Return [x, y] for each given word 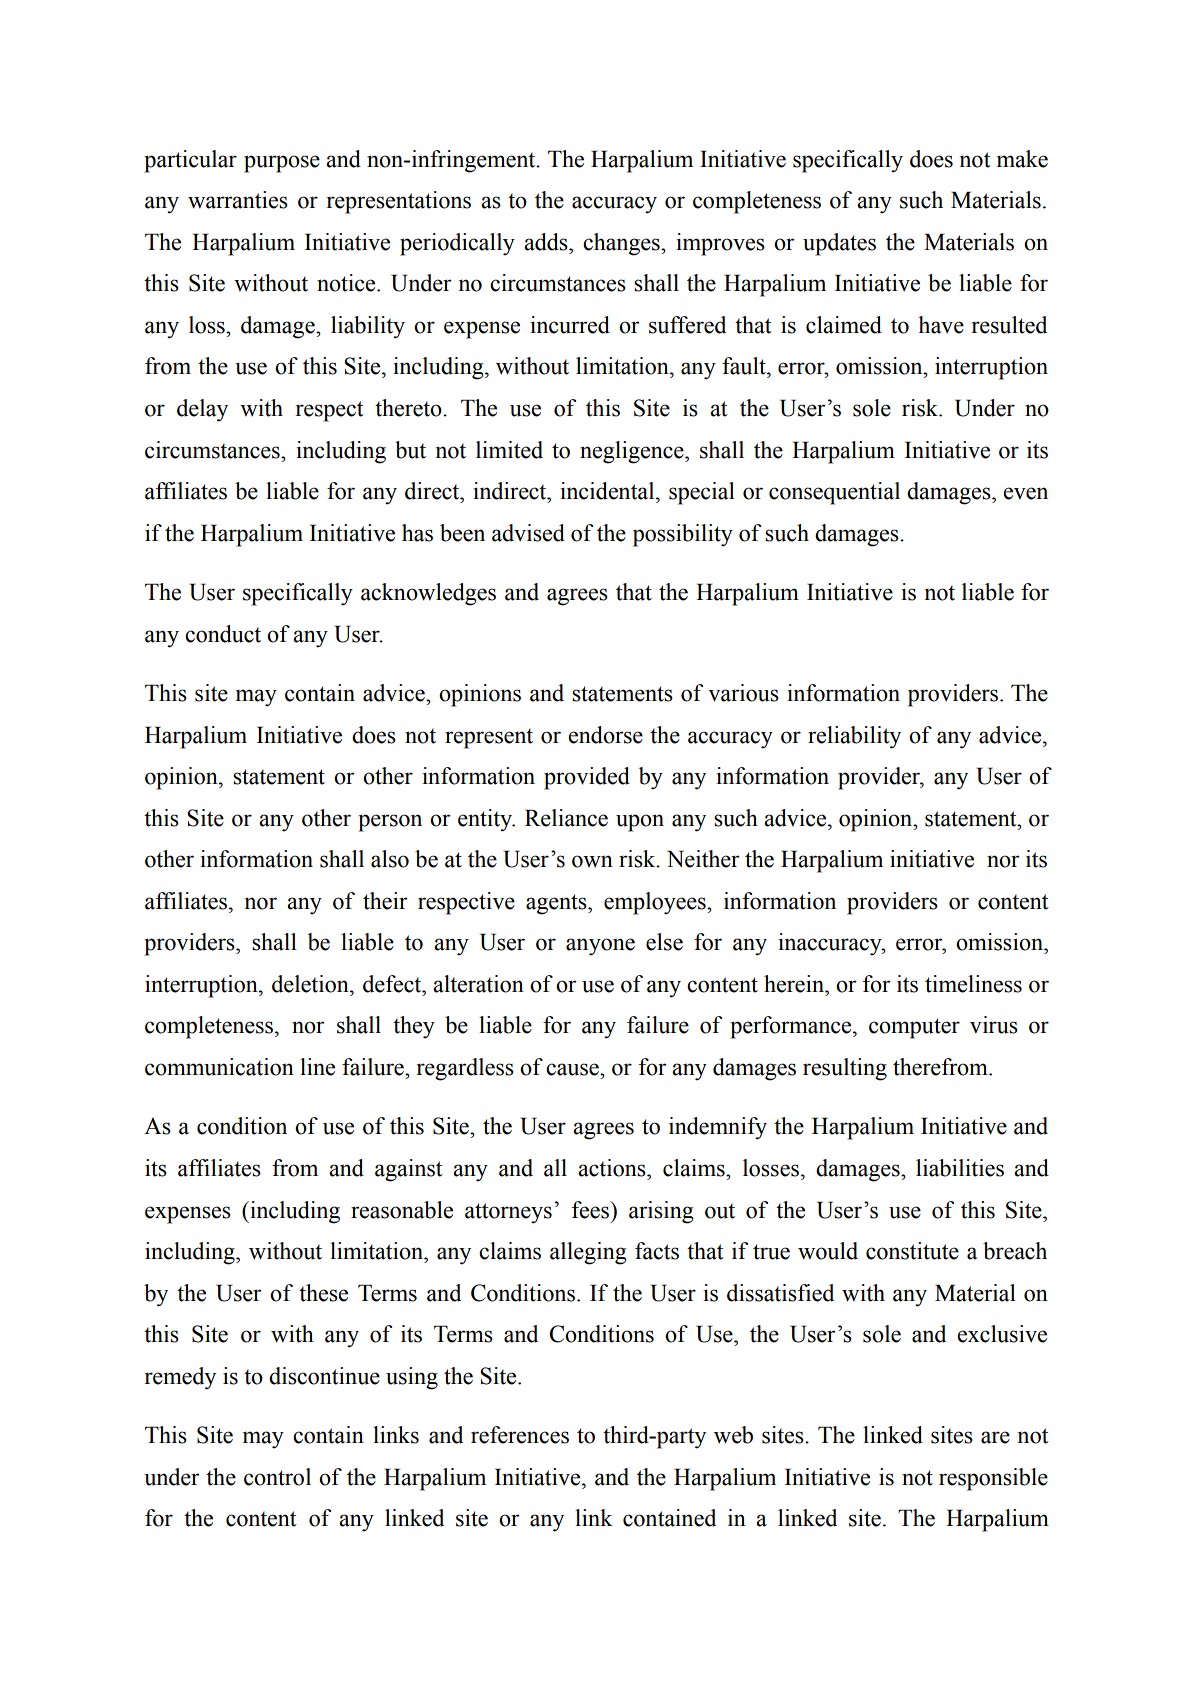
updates [839, 244]
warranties [238, 200]
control [277, 1477]
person [390, 823]
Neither [703, 859]
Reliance [566, 818]
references [520, 1435]
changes [622, 244]
